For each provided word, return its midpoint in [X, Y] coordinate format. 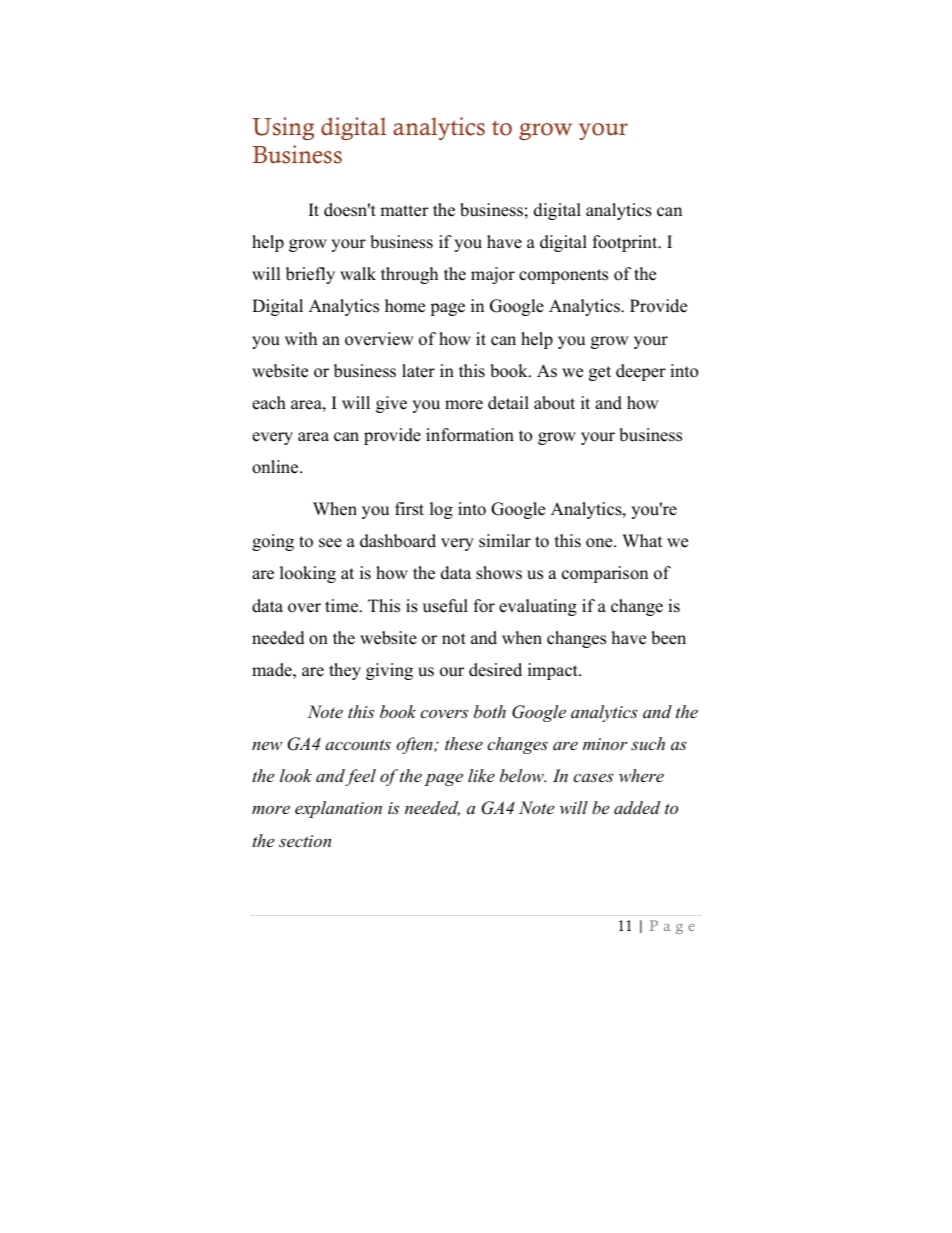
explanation [338, 809]
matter [404, 211]
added [637, 807]
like [481, 775]
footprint [626, 243]
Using [283, 128]
